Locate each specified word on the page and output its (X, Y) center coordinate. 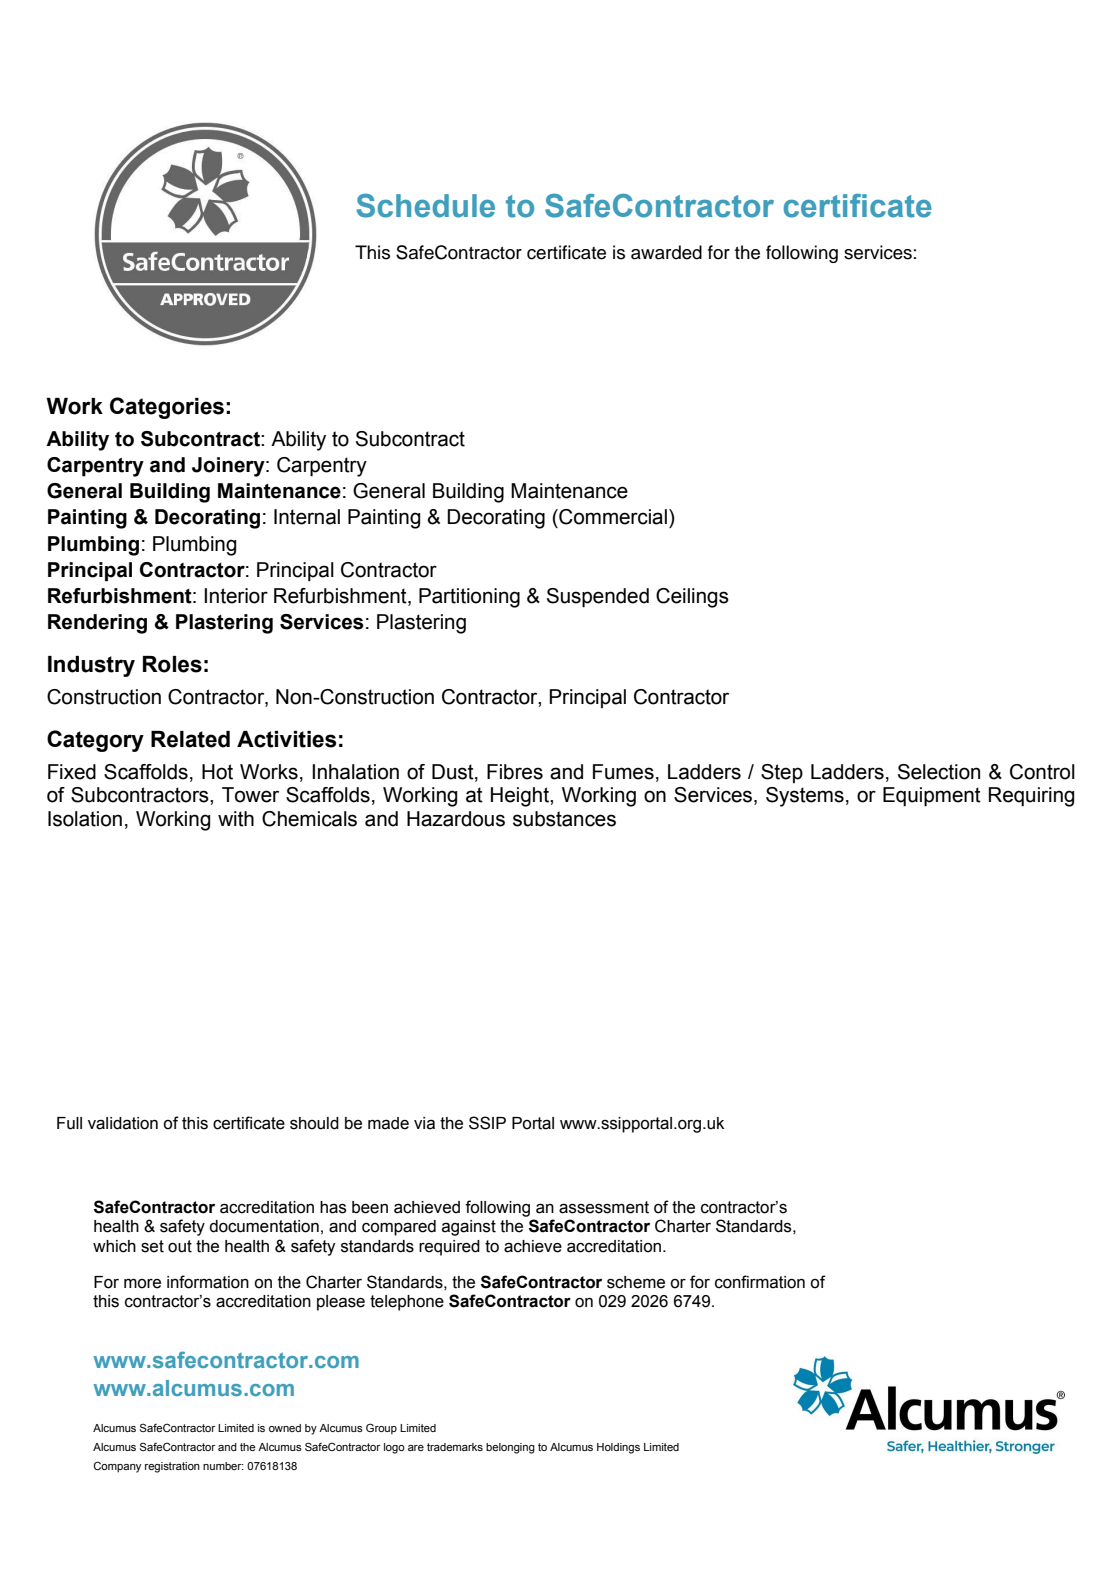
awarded (666, 252)
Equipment (932, 797)
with (236, 819)
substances (564, 819)
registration (172, 1467)
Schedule (425, 206)
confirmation (760, 1282)
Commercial (612, 517)
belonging (510, 1448)
